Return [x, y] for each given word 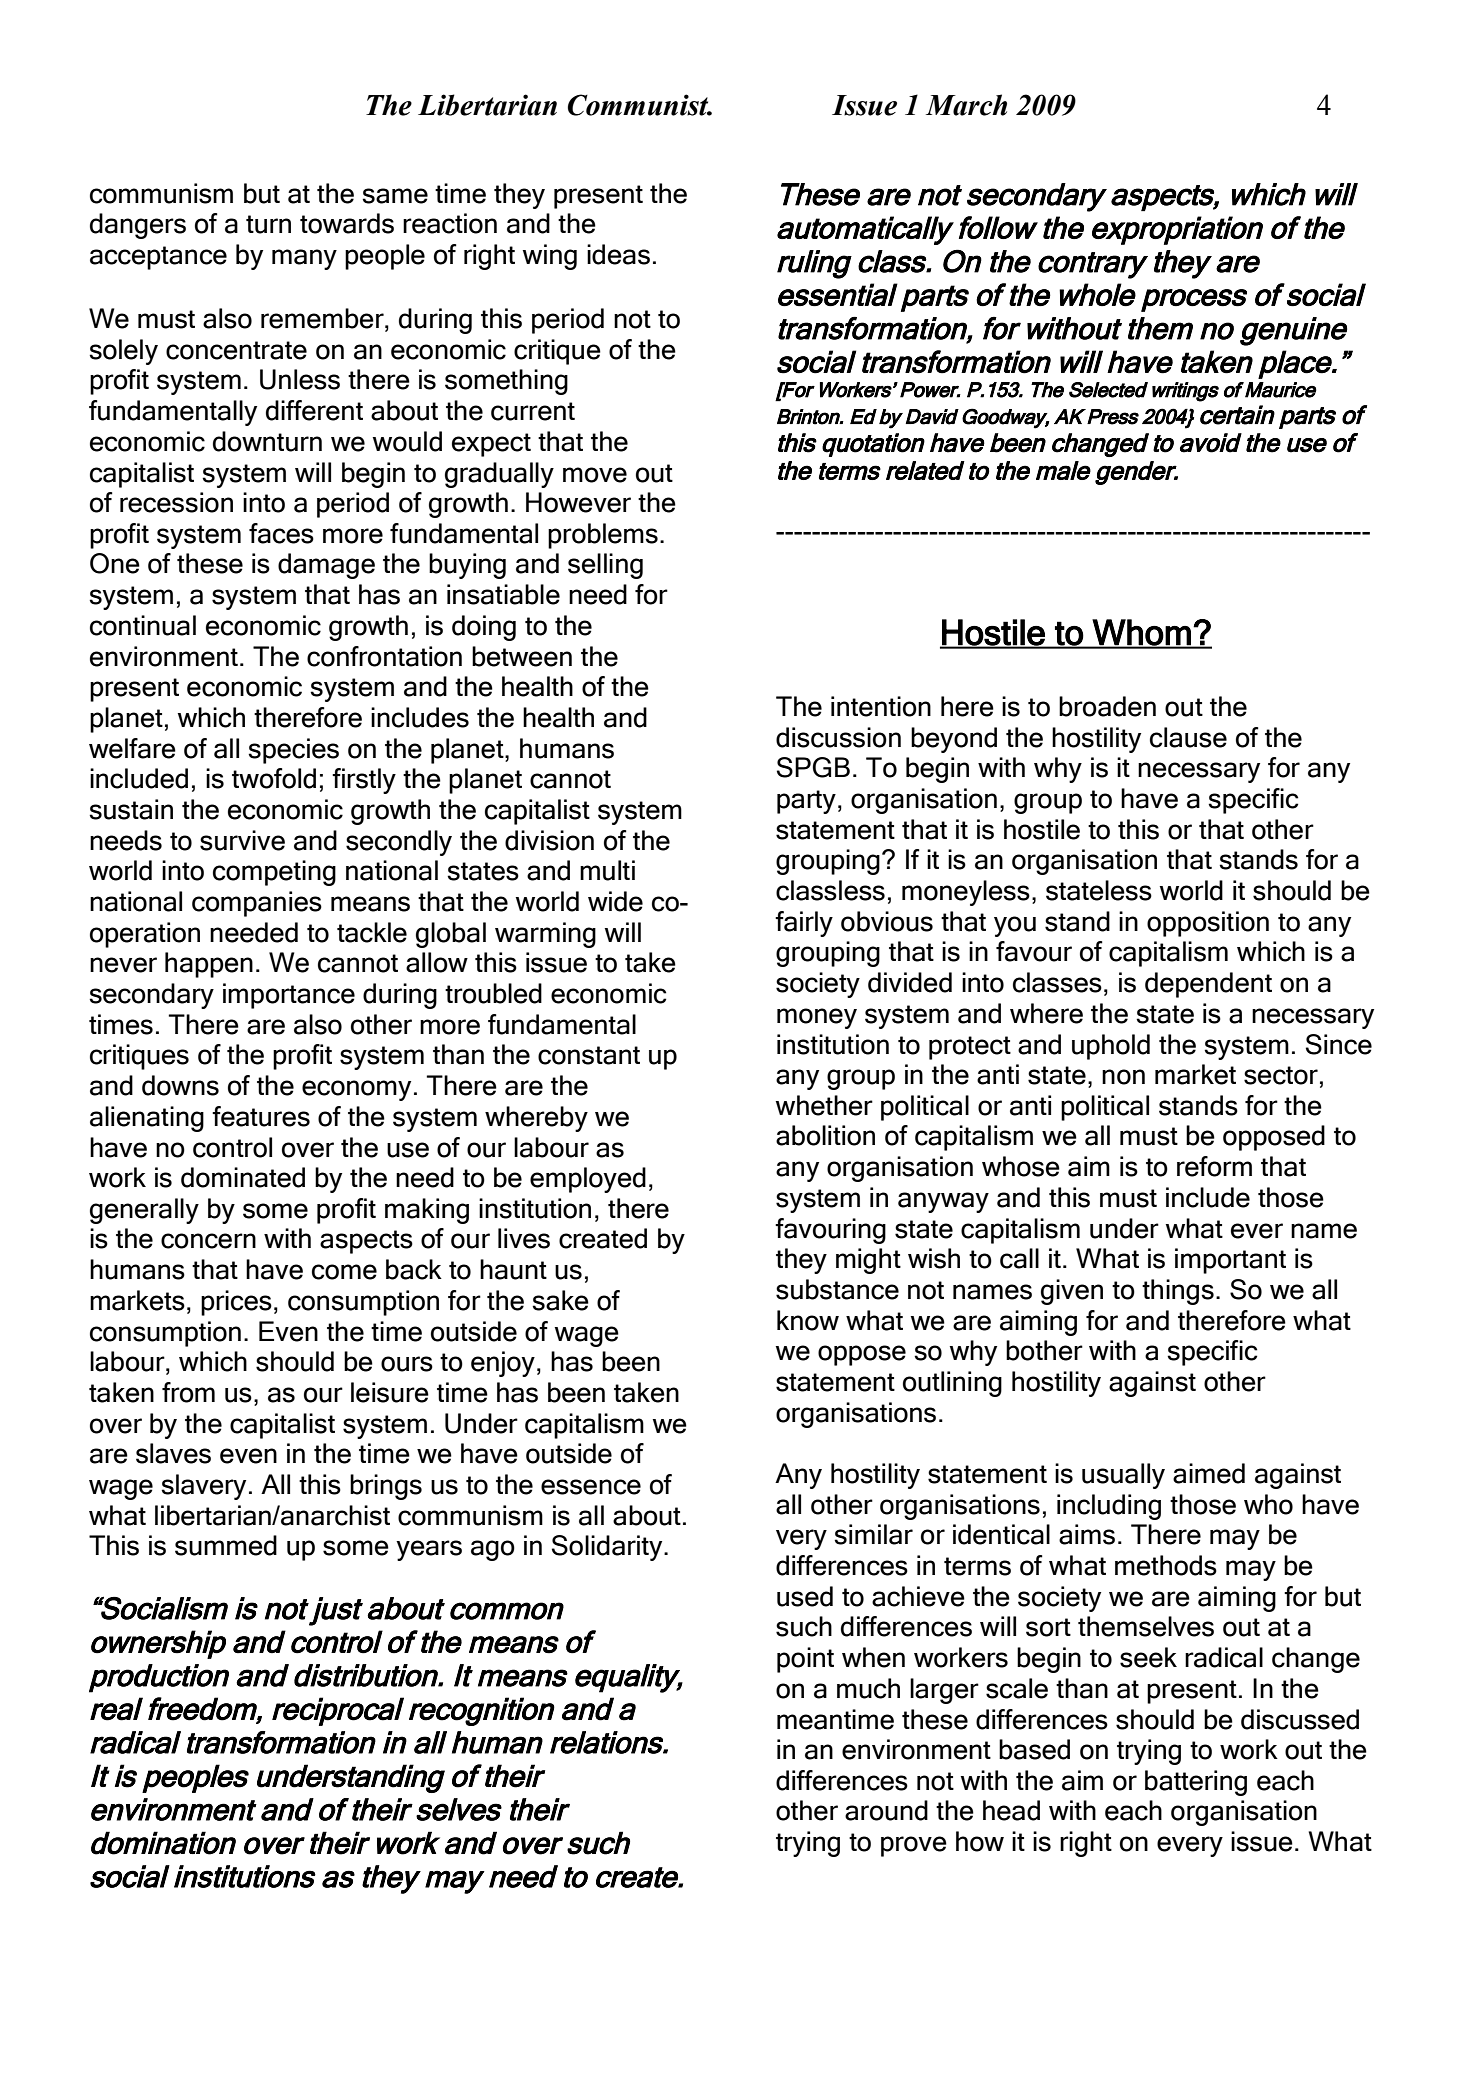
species [293, 751]
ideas [618, 254]
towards [347, 223]
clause [1188, 737]
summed [226, 1545]
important [1230, 1261]
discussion [838, 737]
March [966, 105]
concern [208, 1241]
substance [837, 1289]
